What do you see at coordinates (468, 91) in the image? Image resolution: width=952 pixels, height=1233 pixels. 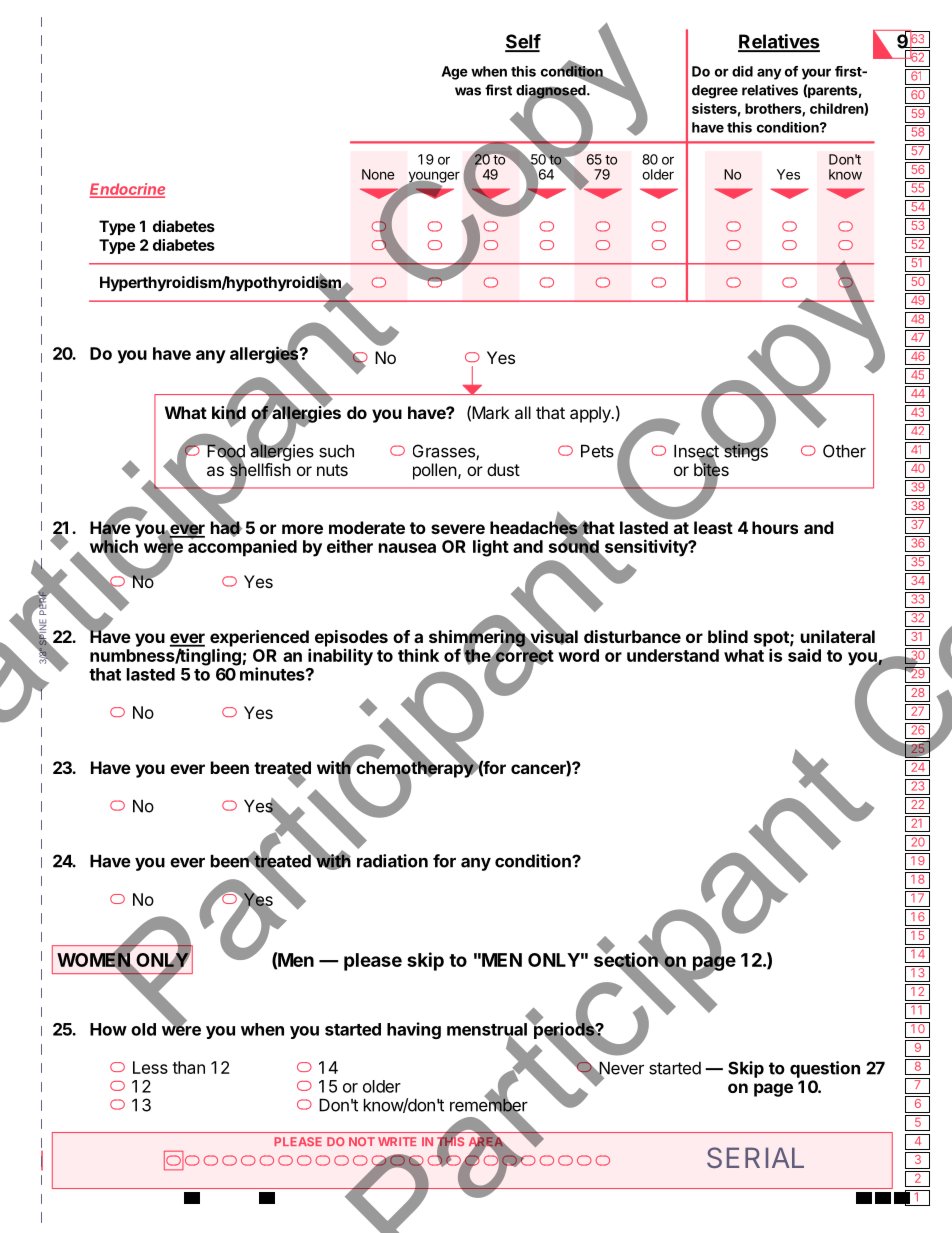 I see `was` at bounding box center [468, 91].
